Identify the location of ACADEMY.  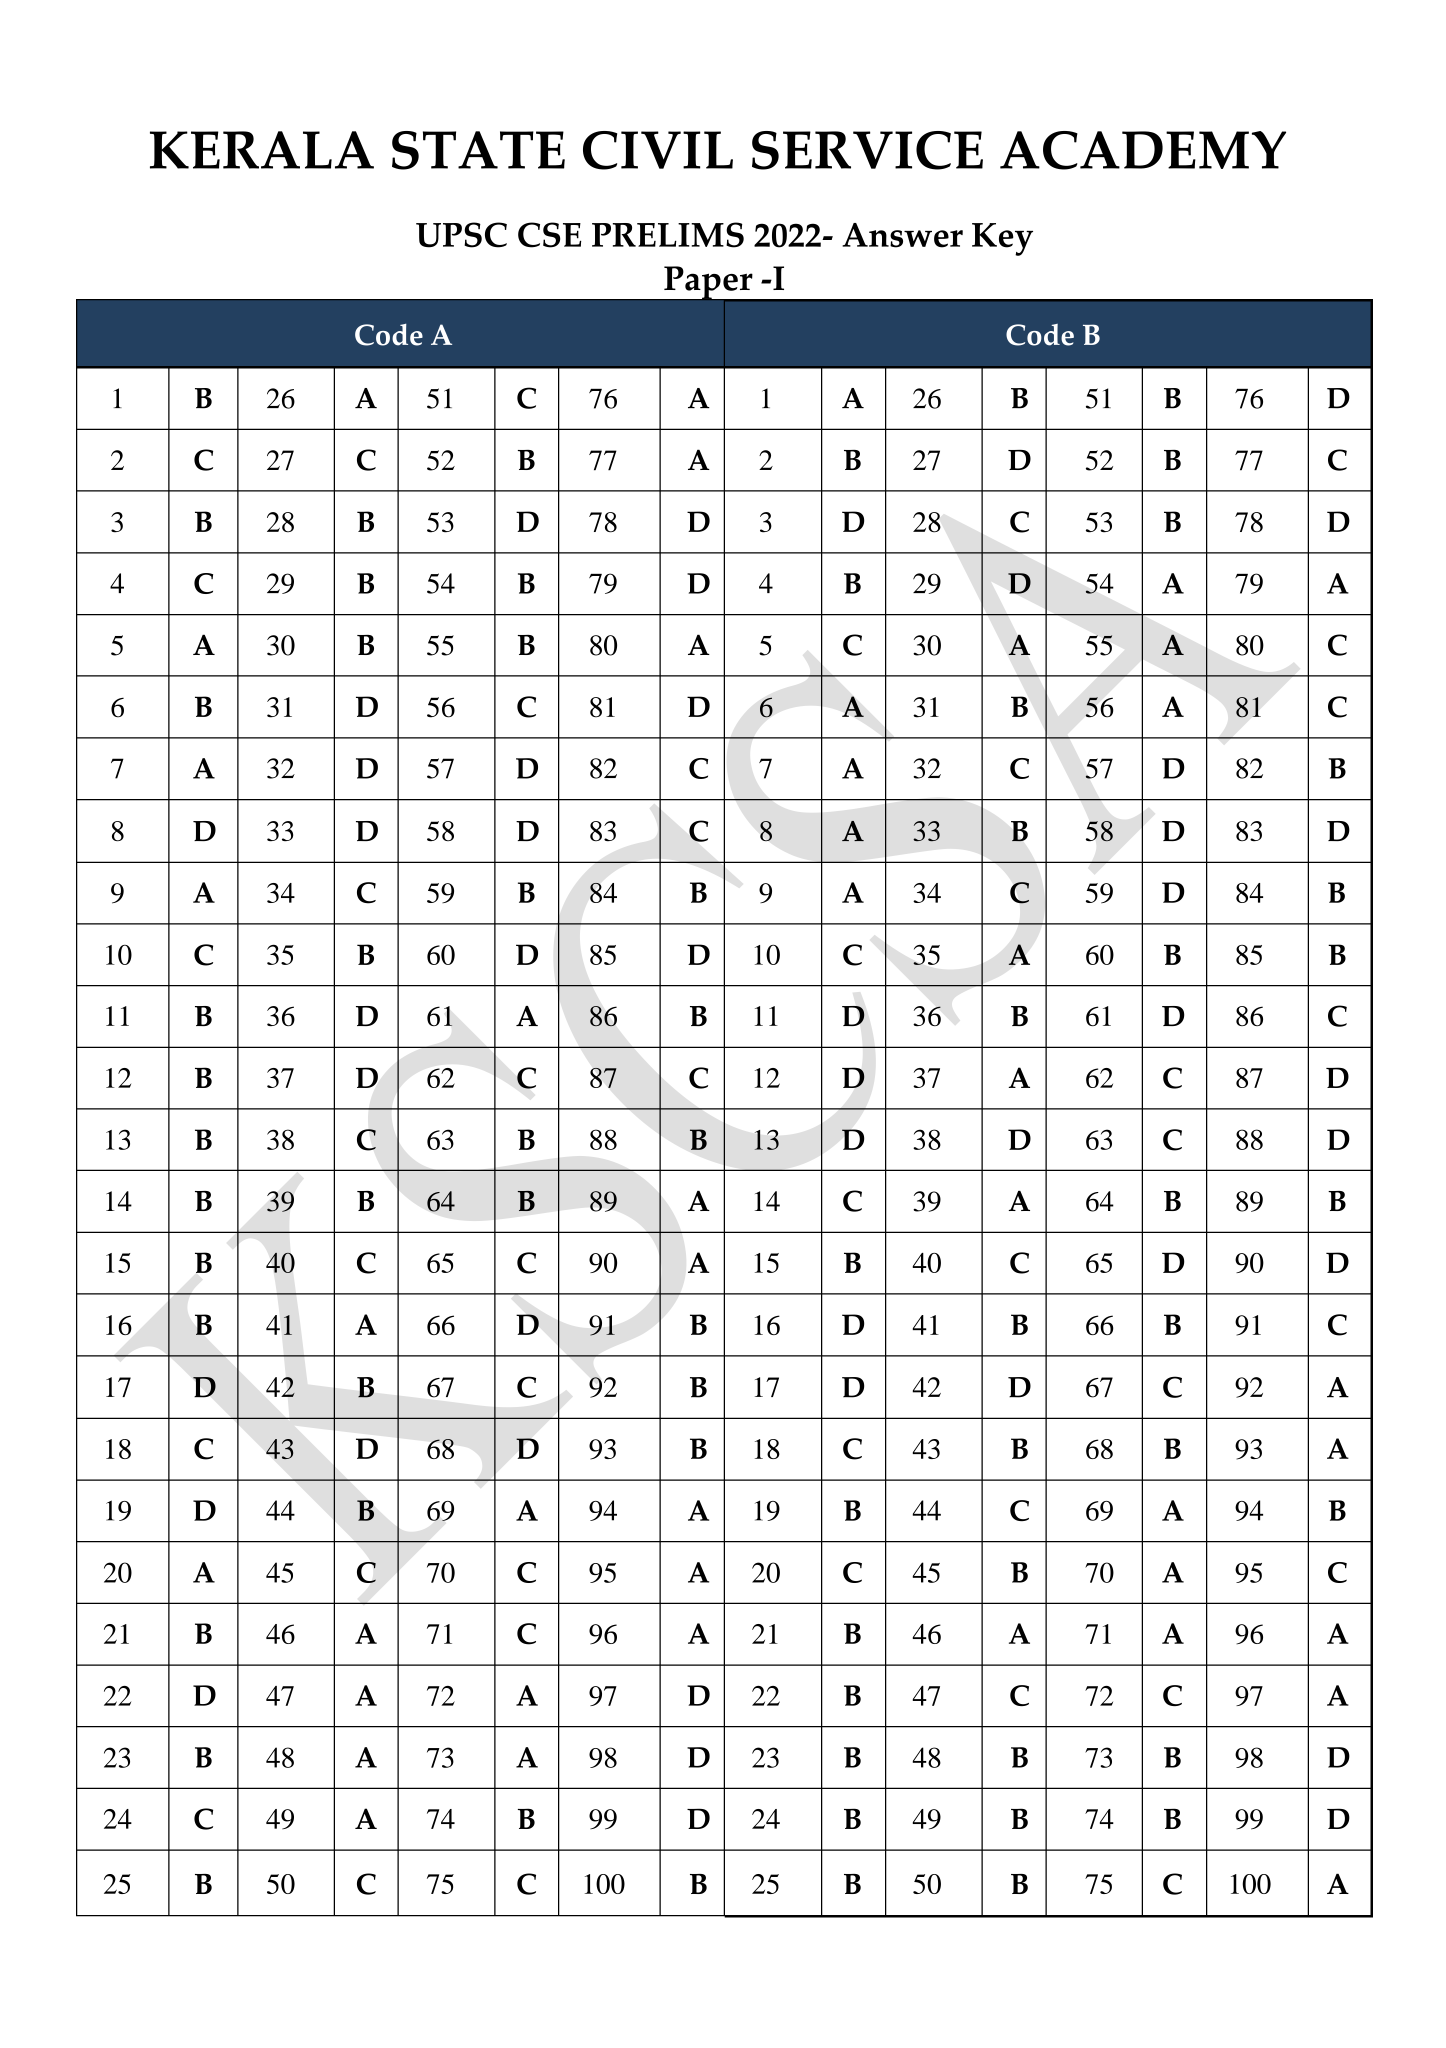
(1143, 150).
